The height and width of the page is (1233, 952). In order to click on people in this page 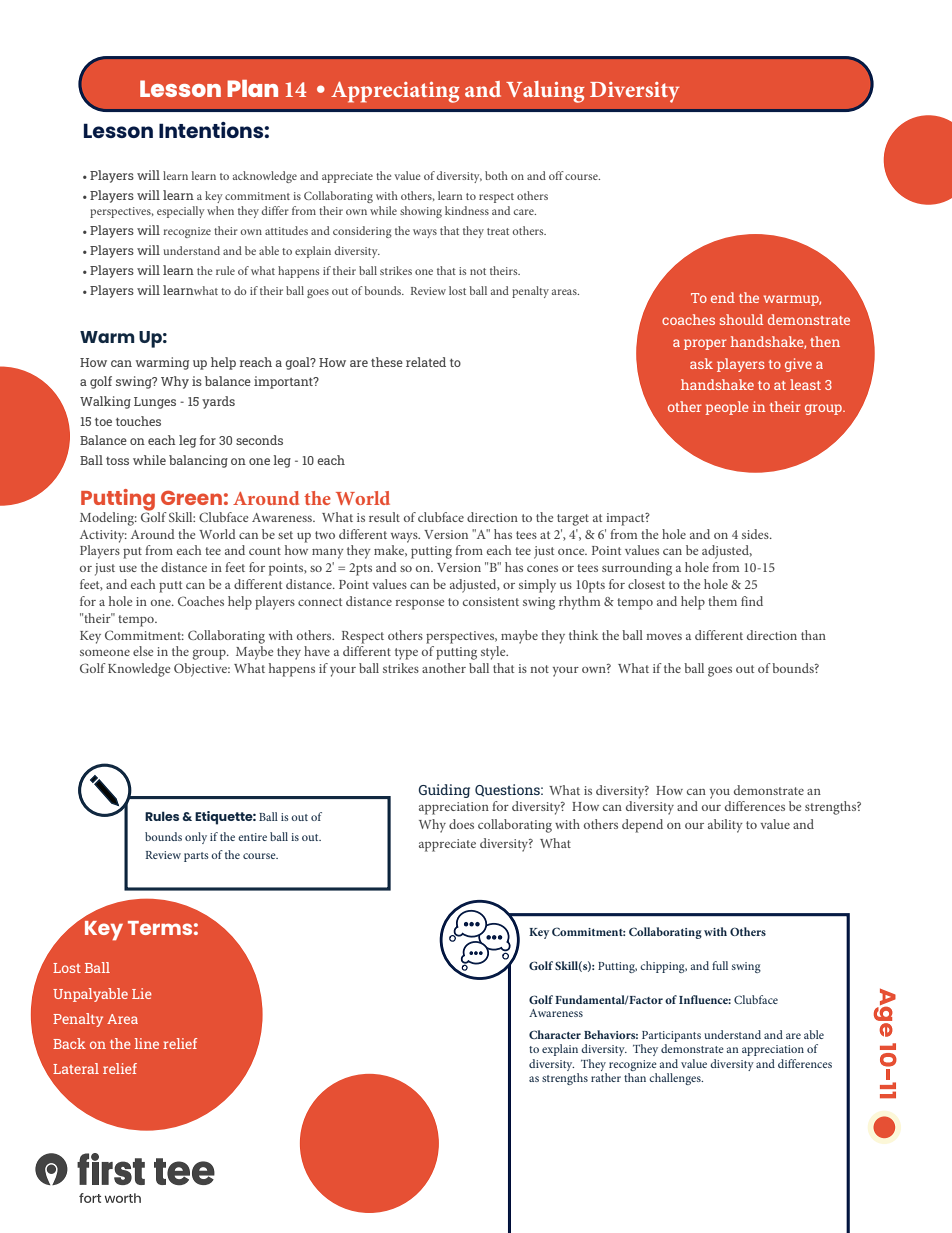, I will do `click(727, 408)`.
